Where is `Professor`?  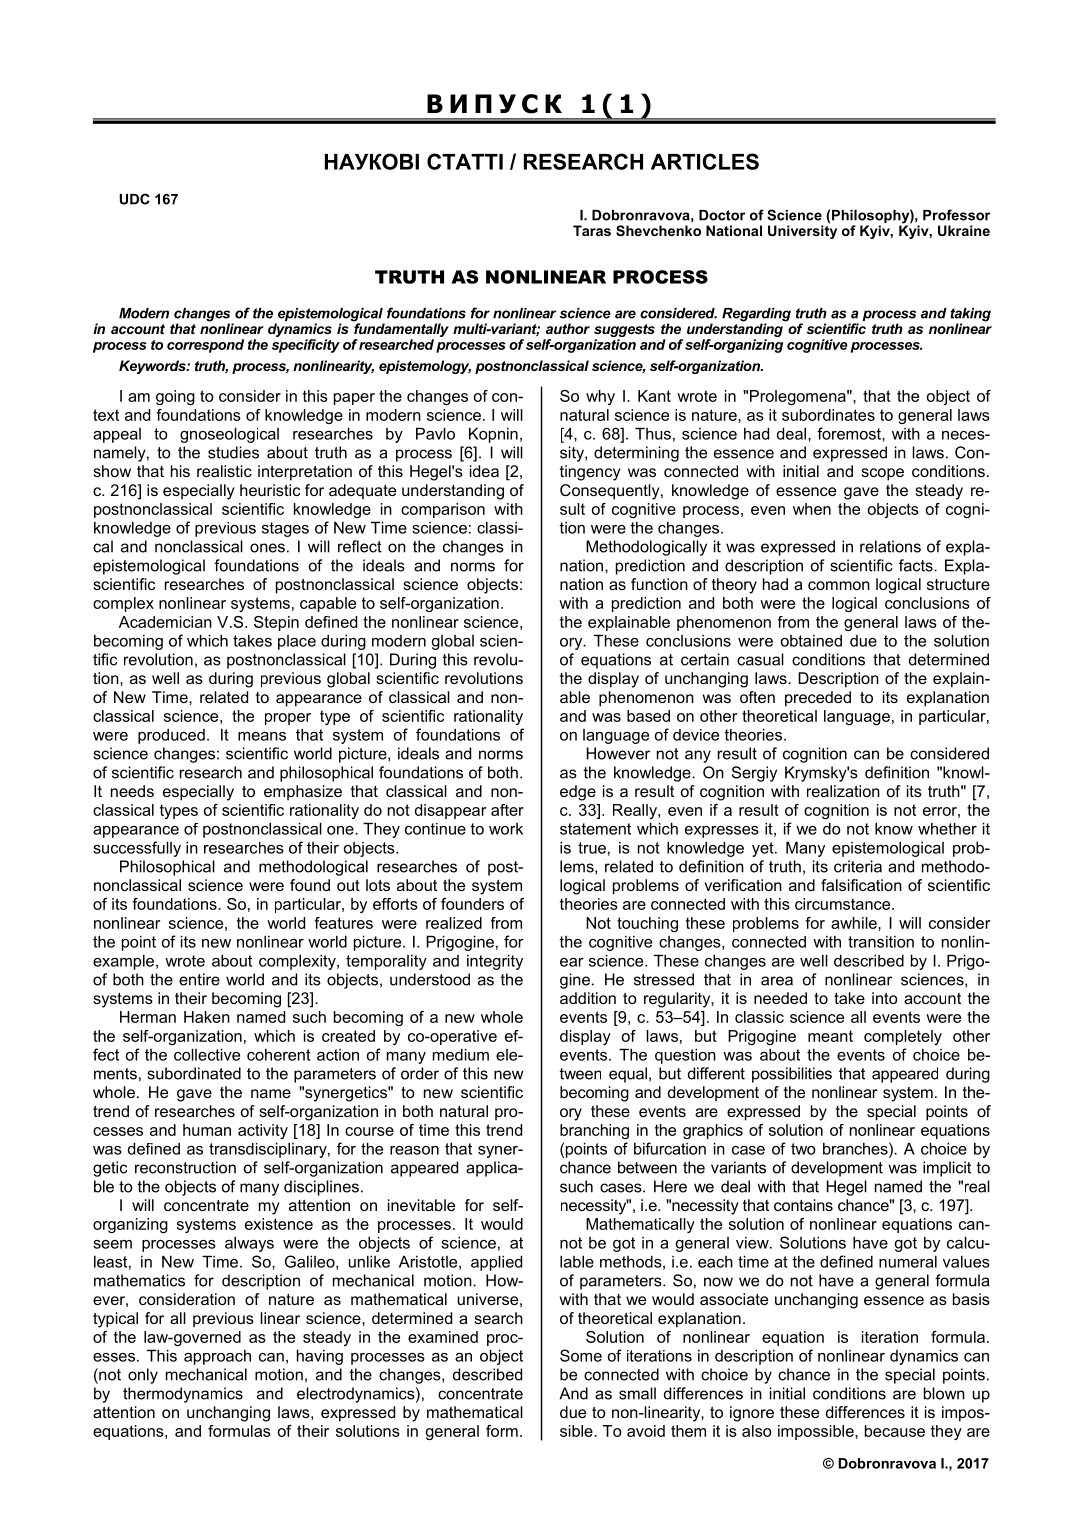
Professor is located at coordinates (956, 215).
